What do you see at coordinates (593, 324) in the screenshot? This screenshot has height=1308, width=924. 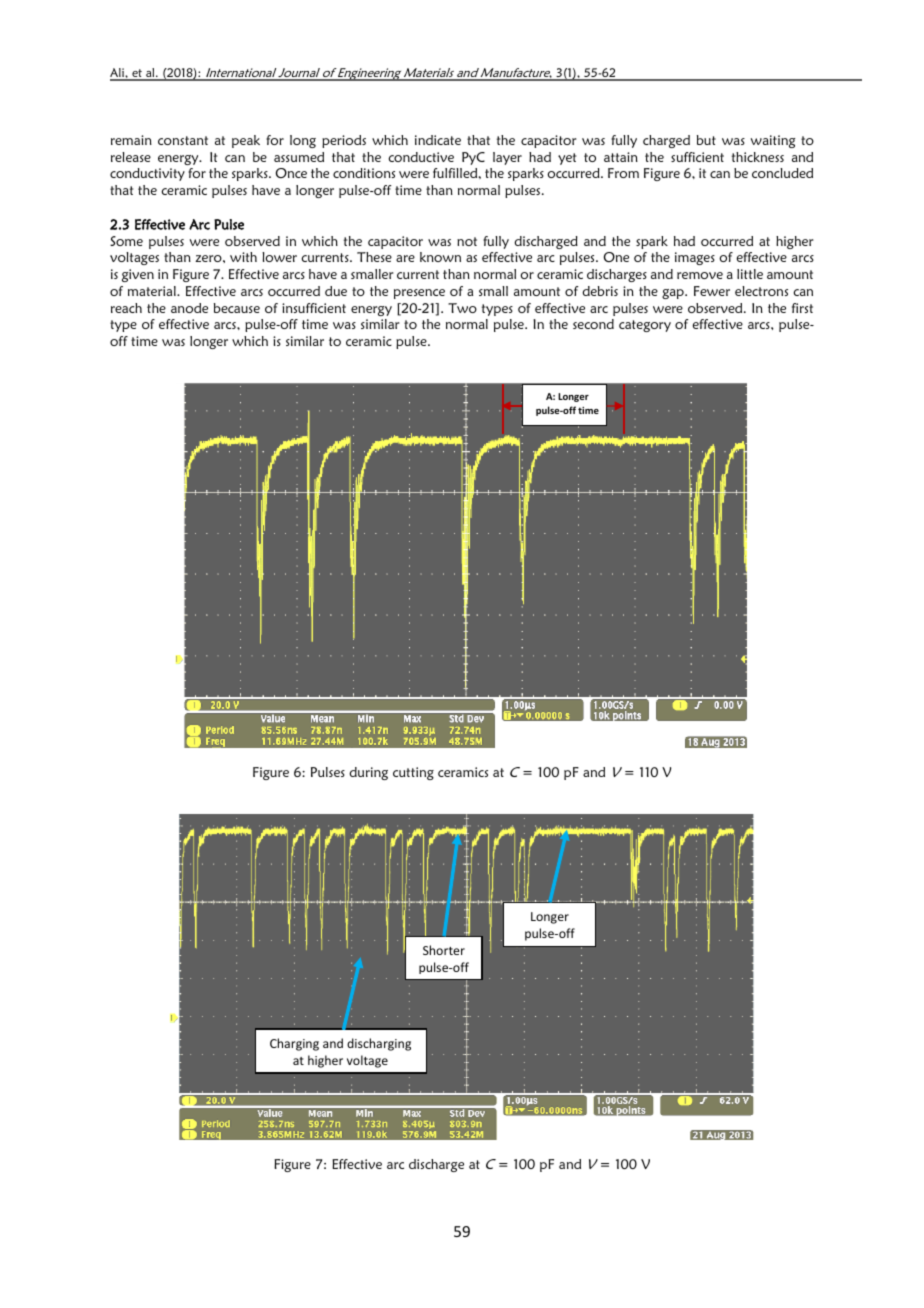 I see `second` at bounding box center [593, 324].
